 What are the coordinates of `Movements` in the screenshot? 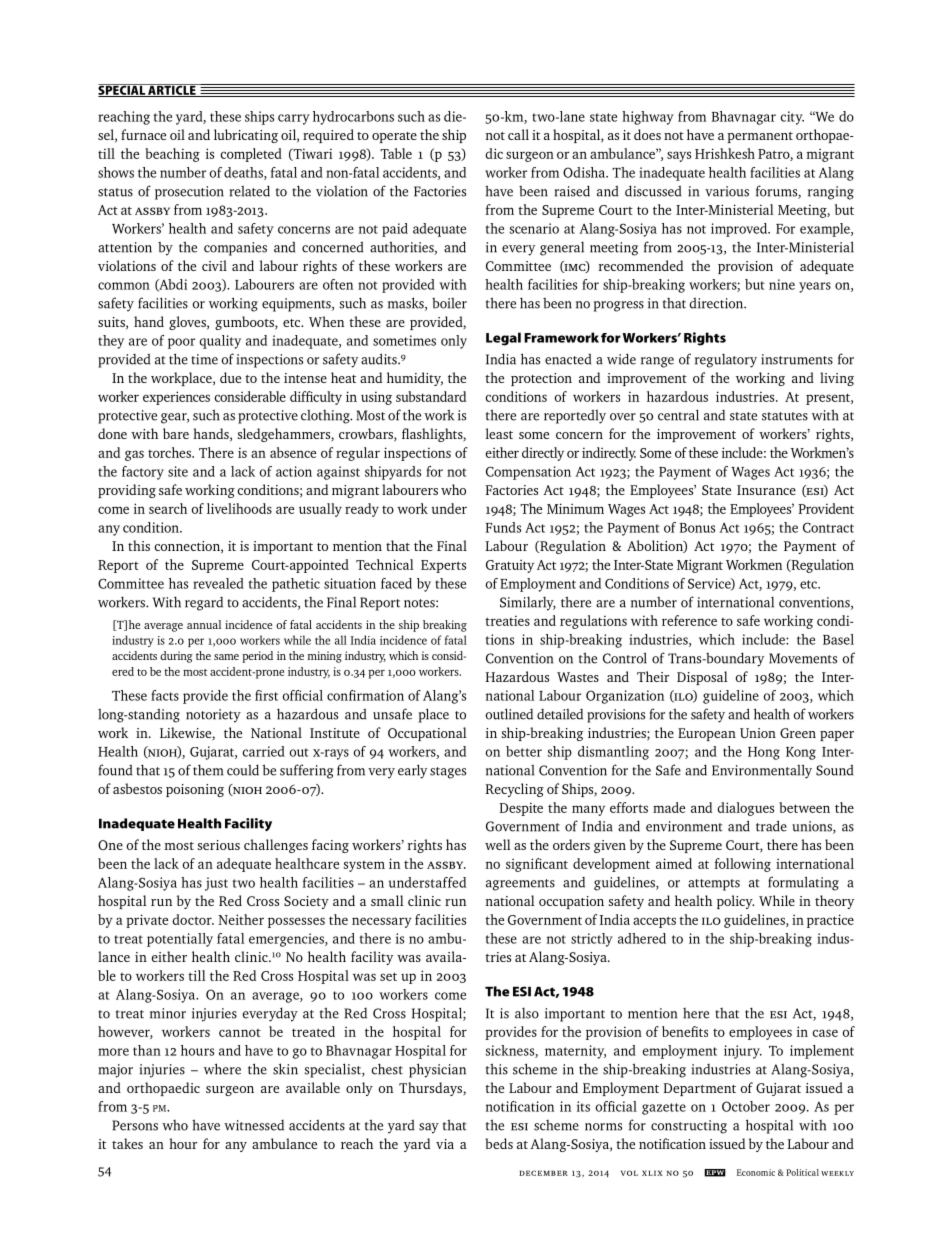 It's located at (803, 658).
